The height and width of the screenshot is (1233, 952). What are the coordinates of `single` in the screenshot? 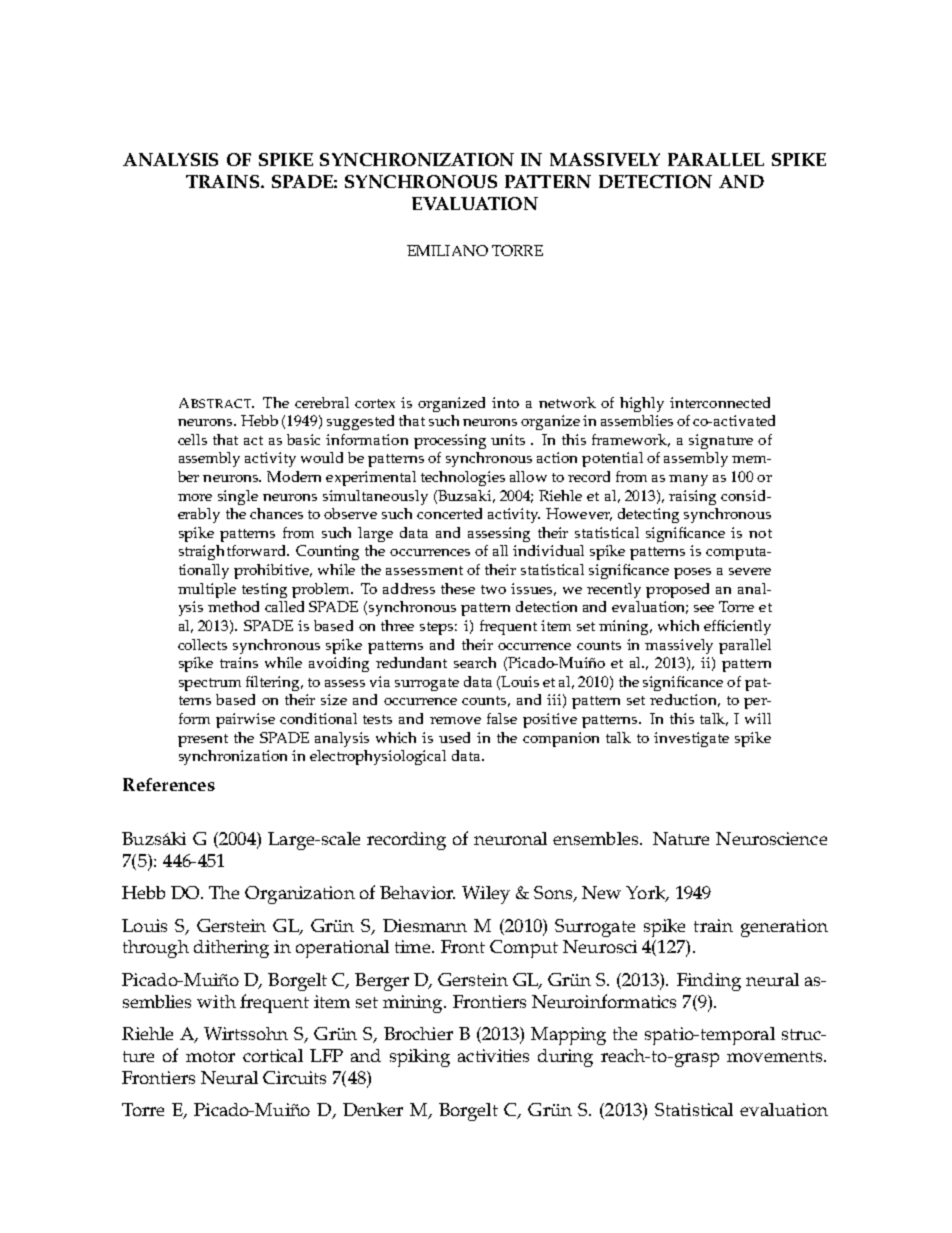 It's located at (238, 497).
